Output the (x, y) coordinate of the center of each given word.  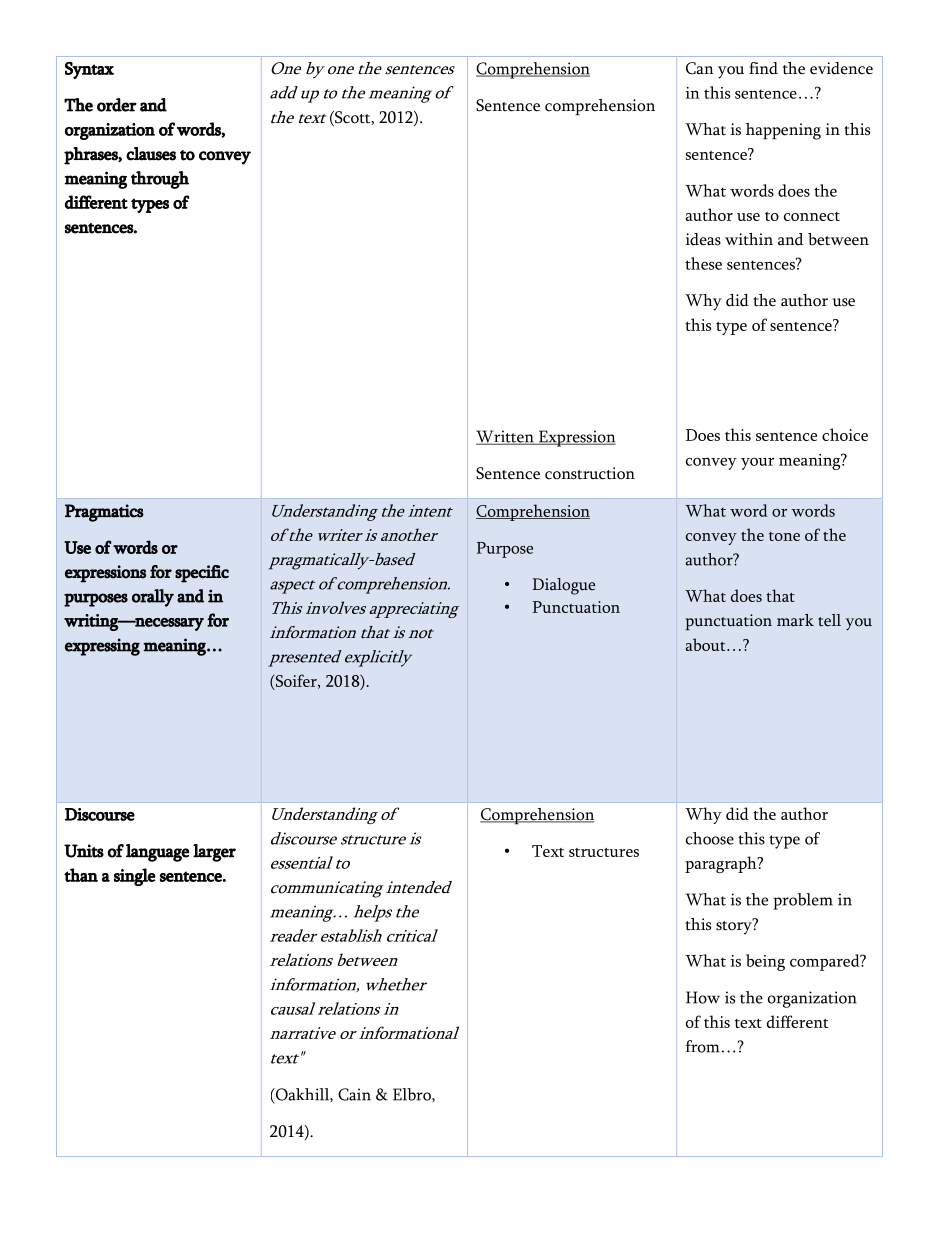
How (703, 997)
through (160, 180)
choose (710, 838)
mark (795, 620)
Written (506, 437)
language (157, 853)
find (763, 68)
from (702, 1046)
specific (202, 574)
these (703, 263)
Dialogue (563, 586)
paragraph (722, 864)
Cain (354, 1094)
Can (700, 68)
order (117, 105)
